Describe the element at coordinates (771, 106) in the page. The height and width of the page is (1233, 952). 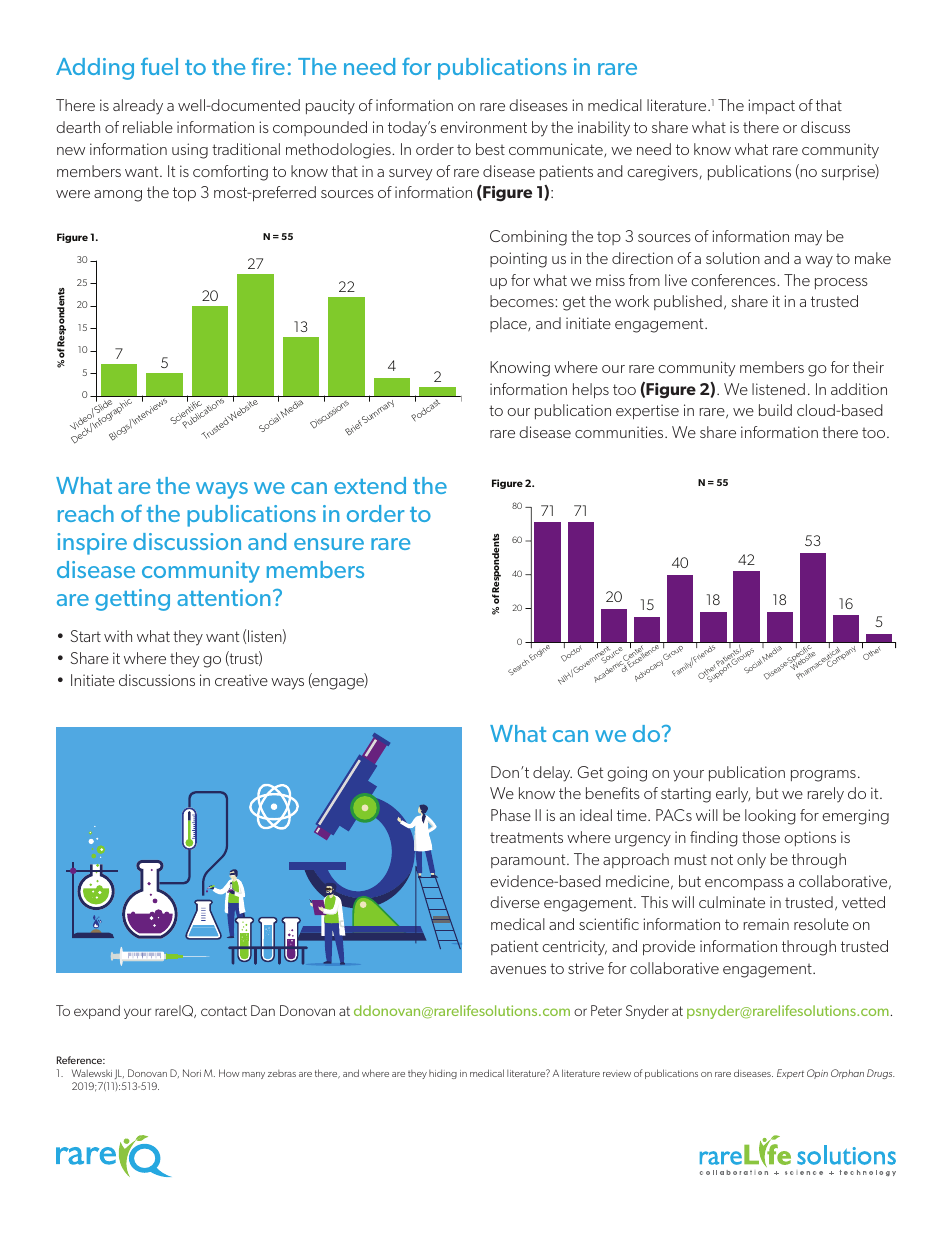
I see `impact` at that location.
